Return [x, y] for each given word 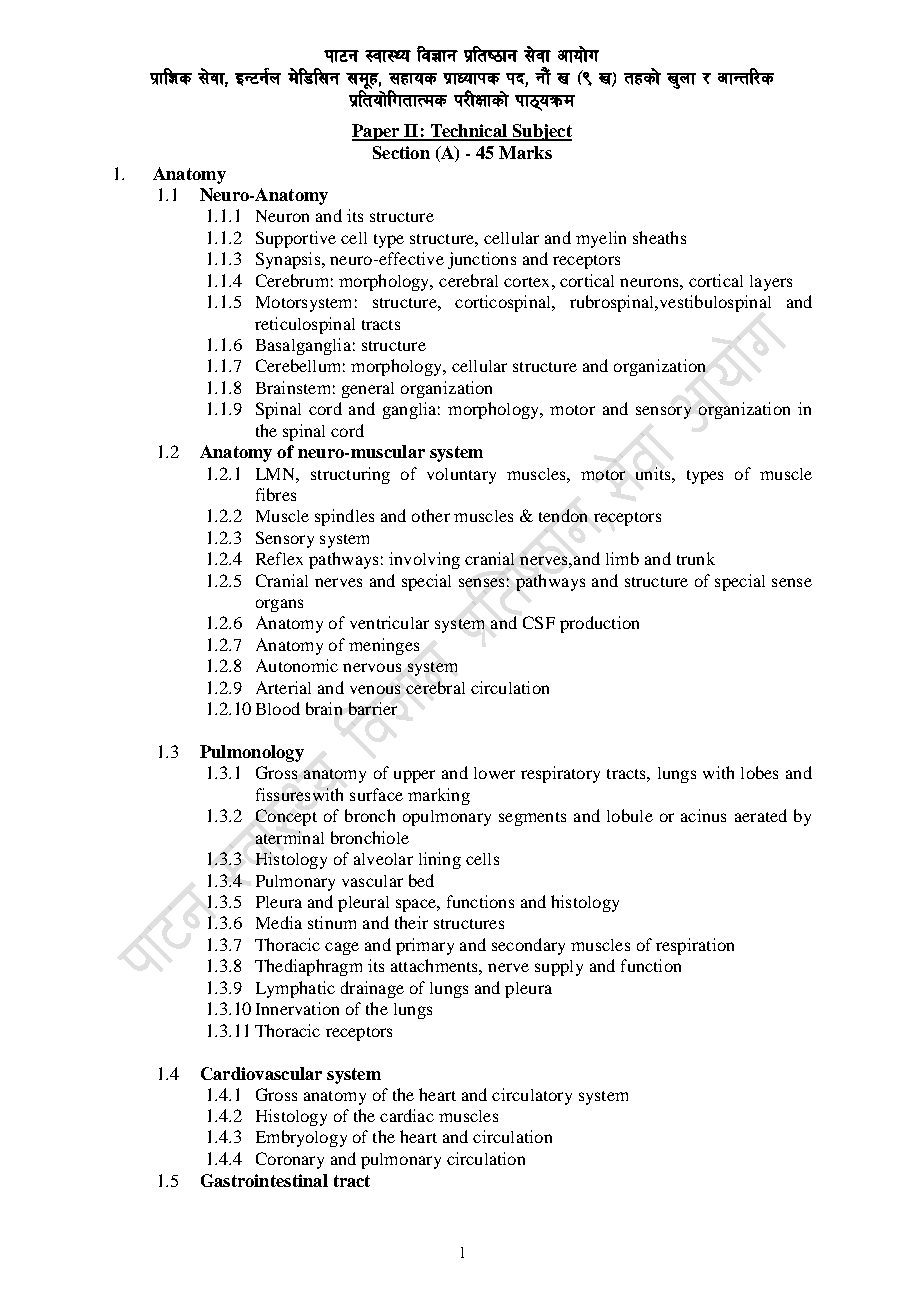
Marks [525, 152]
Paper [377, 132]
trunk [696, 558]
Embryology [301, 1138]
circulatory [532, 1096]
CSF [539, 622]
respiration [695, 946]
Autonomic [297, 665]
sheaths [659, 237]
